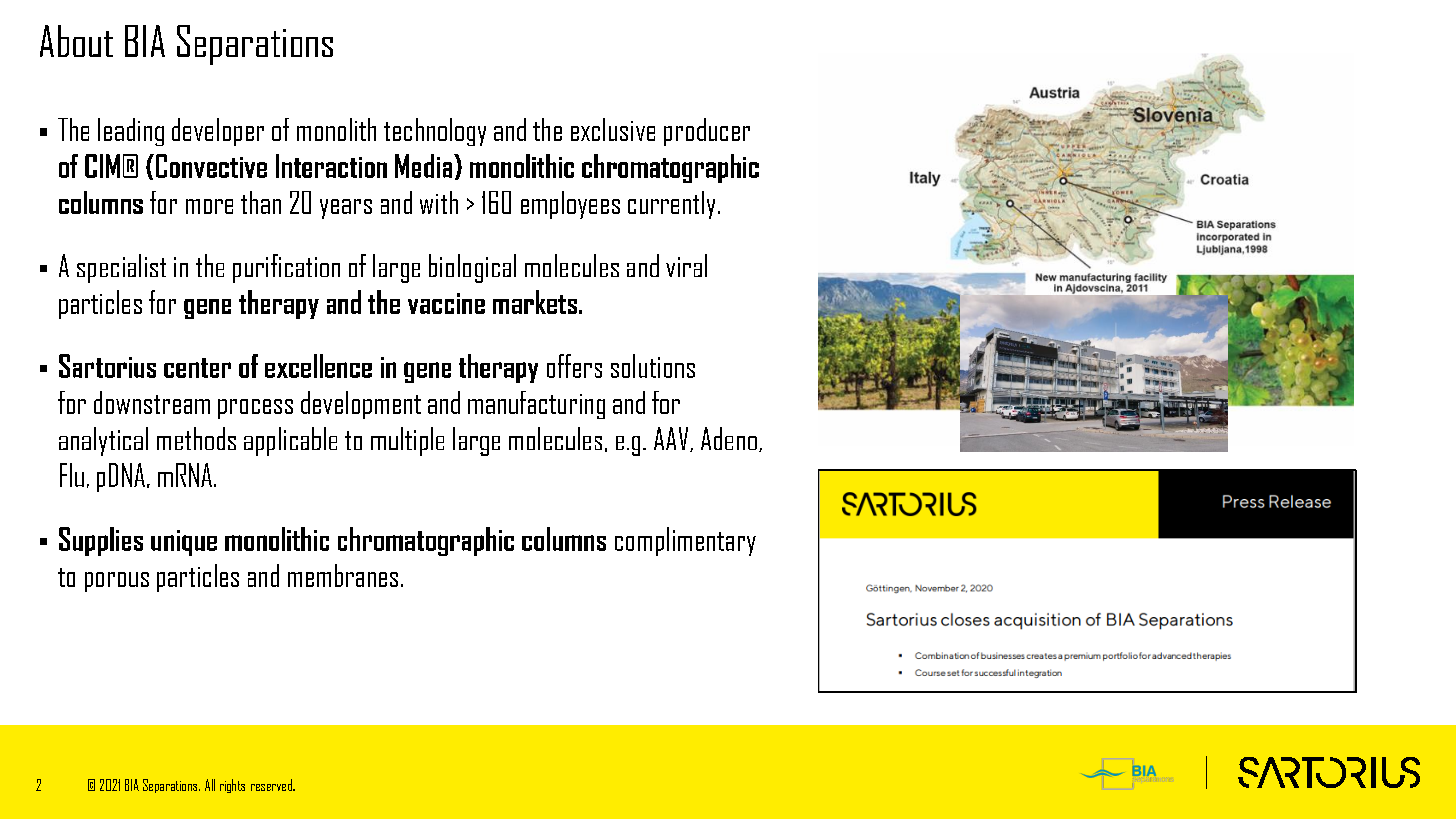 This screenshot has height=819, width=1456. Describe the element at coordinates (343, 575) in the screenshot. I see `membranes` at that location.
